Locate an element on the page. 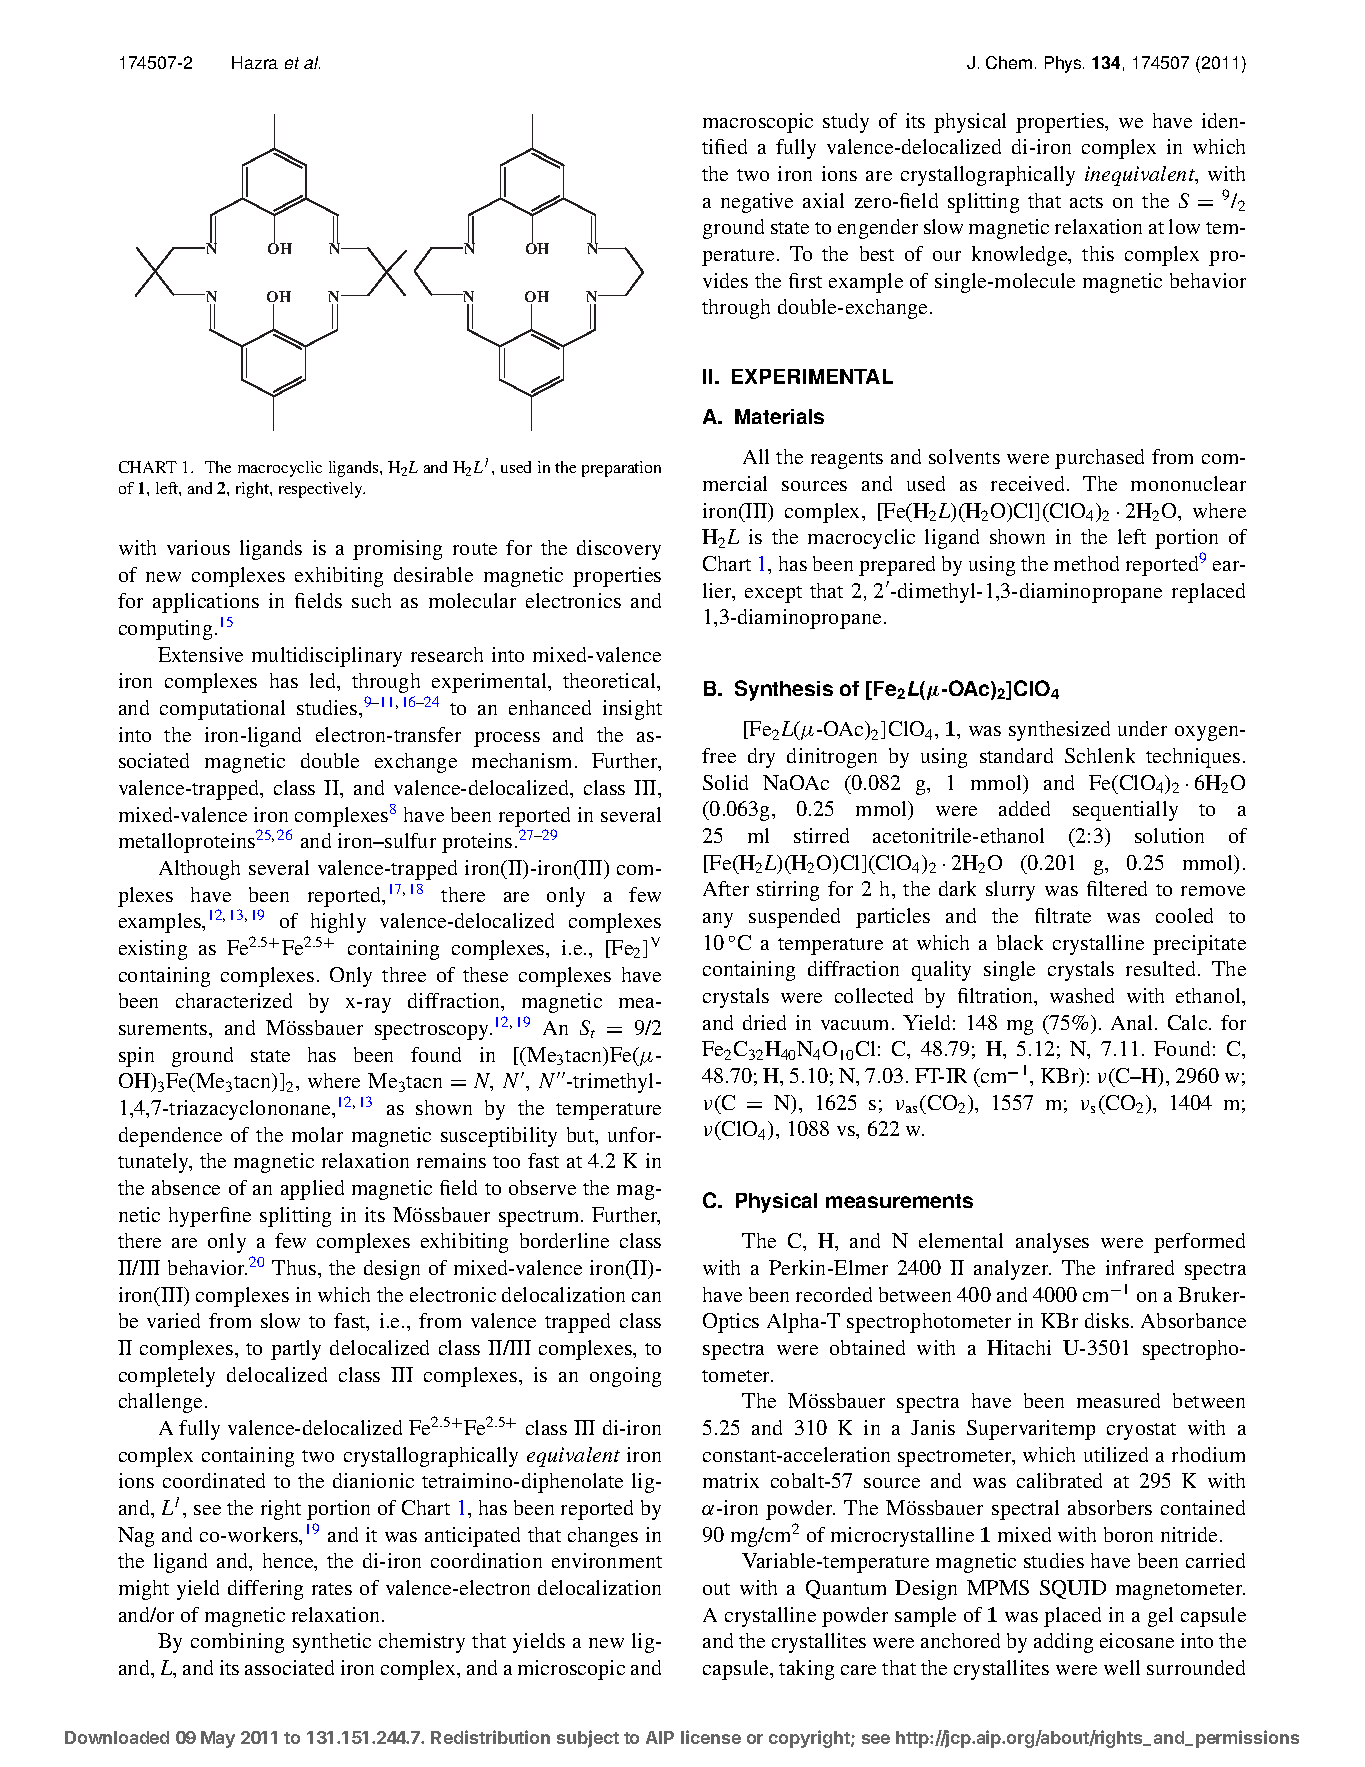 This page has height=1767, width=1365. negative is located at coordinates (757, 203).
